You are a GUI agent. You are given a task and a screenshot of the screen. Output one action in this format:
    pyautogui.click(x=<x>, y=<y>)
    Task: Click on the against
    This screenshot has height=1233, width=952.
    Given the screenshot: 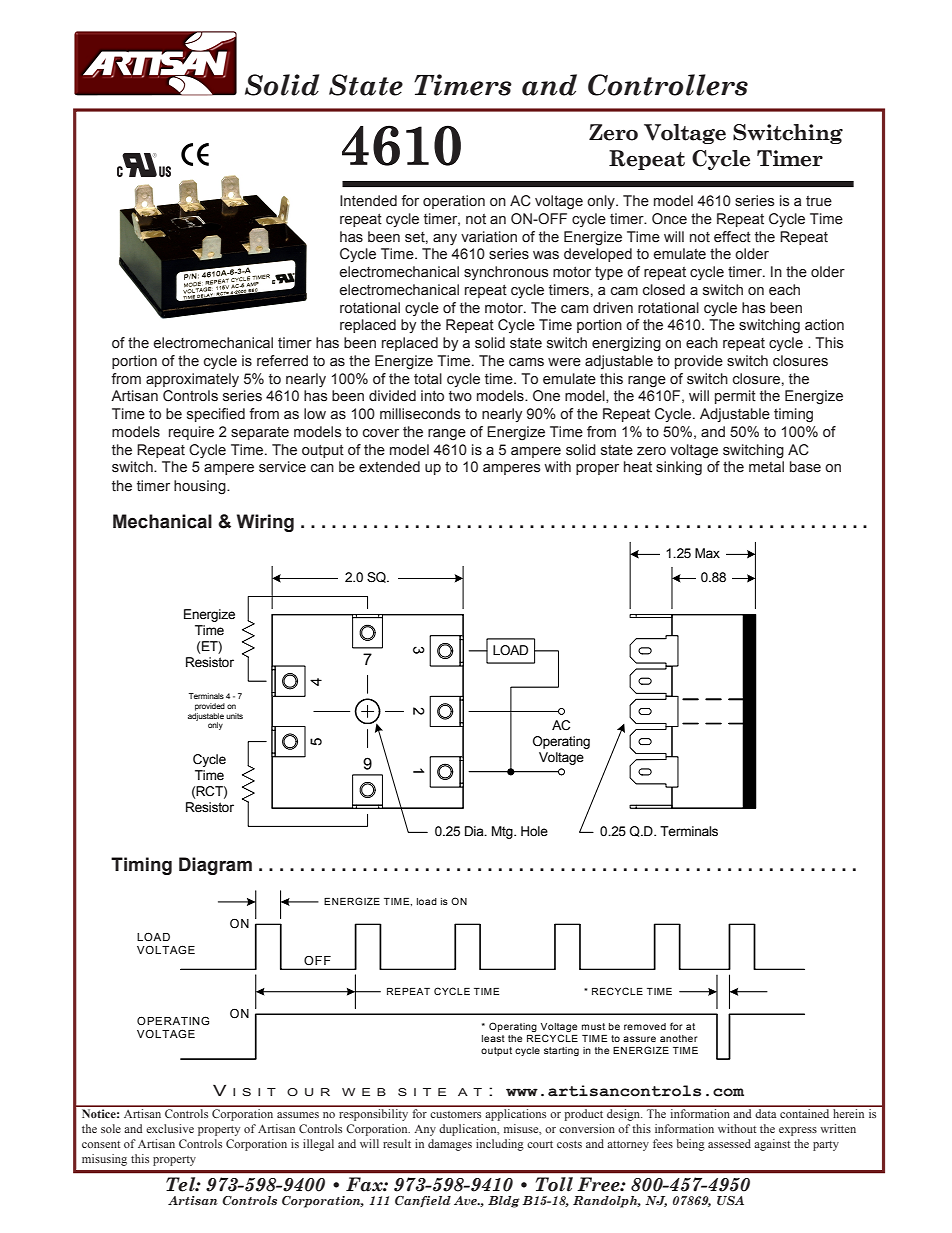 What is the action you would take?
    pyautogui.click(x=772, y=1145)
